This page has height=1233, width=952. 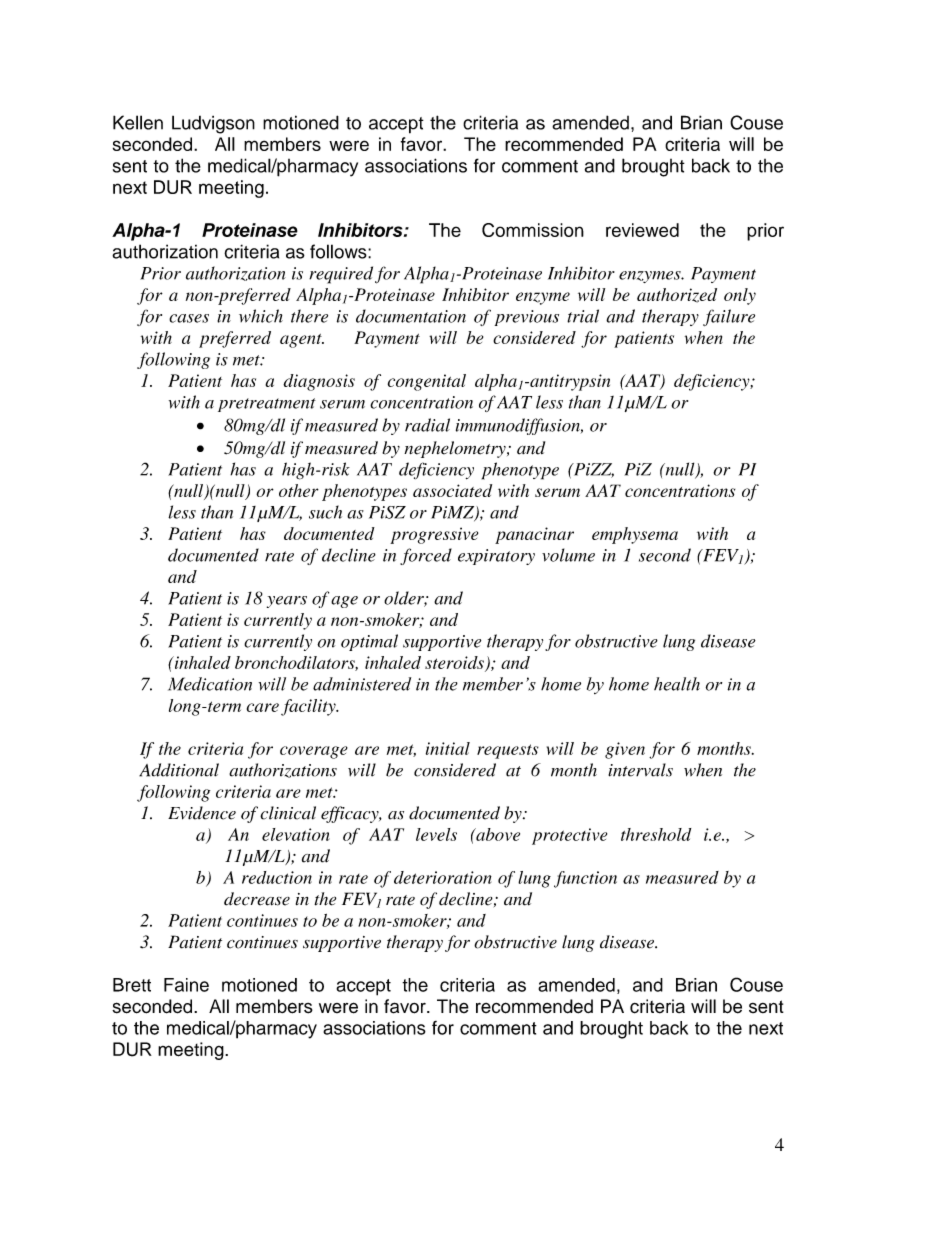 I want to click on radial, so click(x=427, y=425).
